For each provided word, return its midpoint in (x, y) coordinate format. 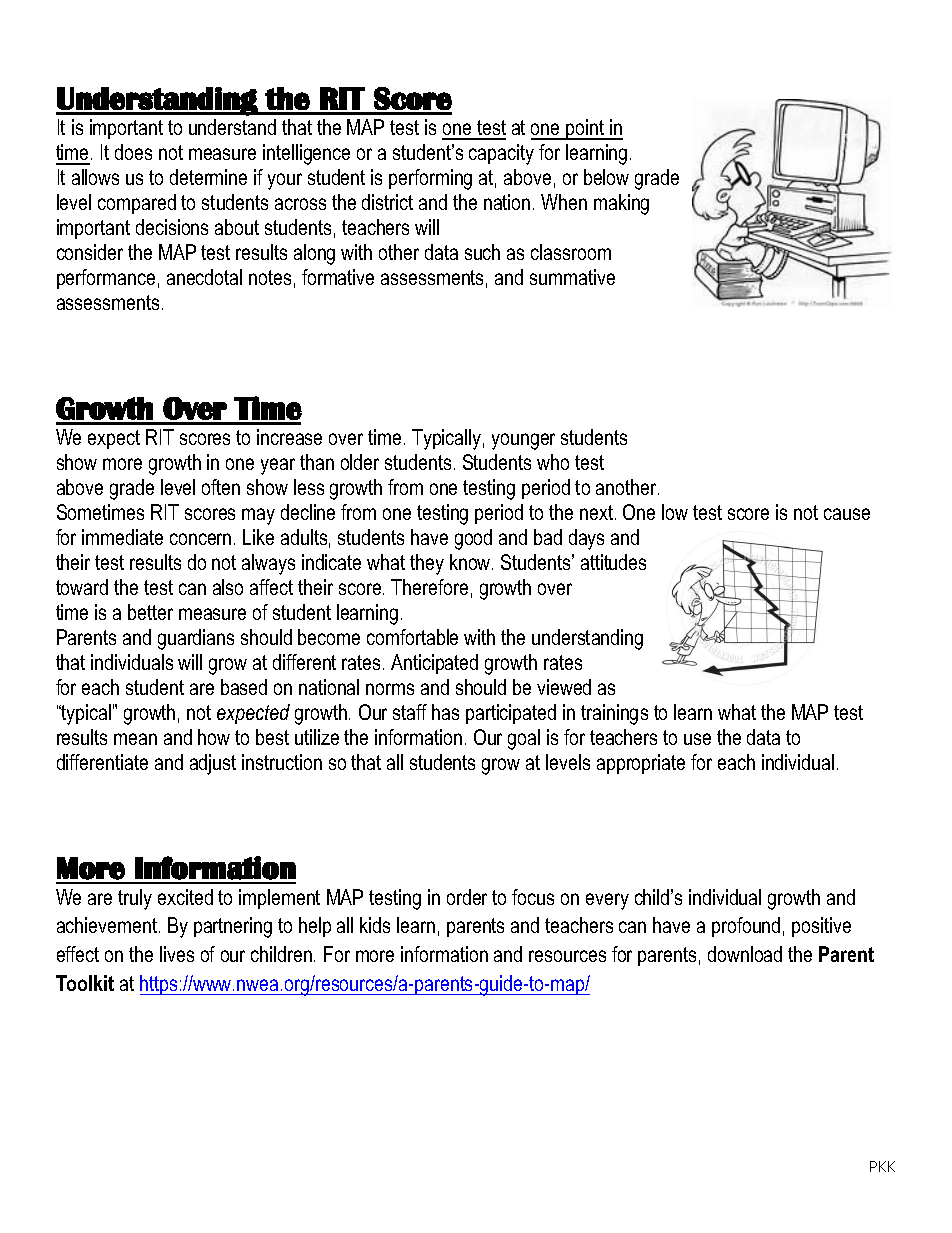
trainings (614, 714)
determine (208, 177)
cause (847, 514)
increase (289, 437)
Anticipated (434, 664)
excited (185, 897)
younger (523, 441)
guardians (196, 639)
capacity (501, 154)
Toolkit (85, 983)
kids (375, 925)
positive (821, 927)
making (621, 204)
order (467, 897)
